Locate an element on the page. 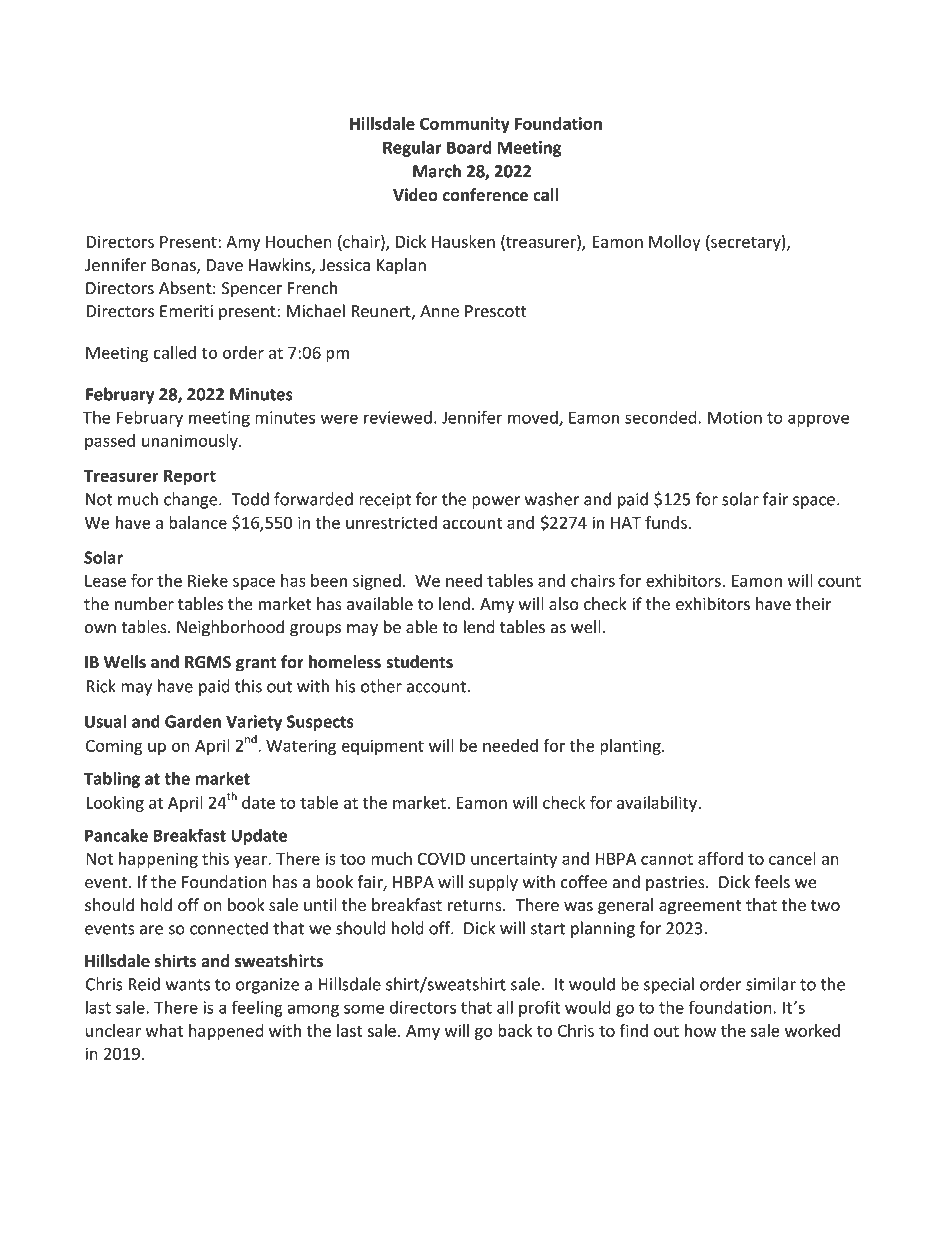 The image size is (952, 1233). Rieke is located at coordinates (208, 580).
